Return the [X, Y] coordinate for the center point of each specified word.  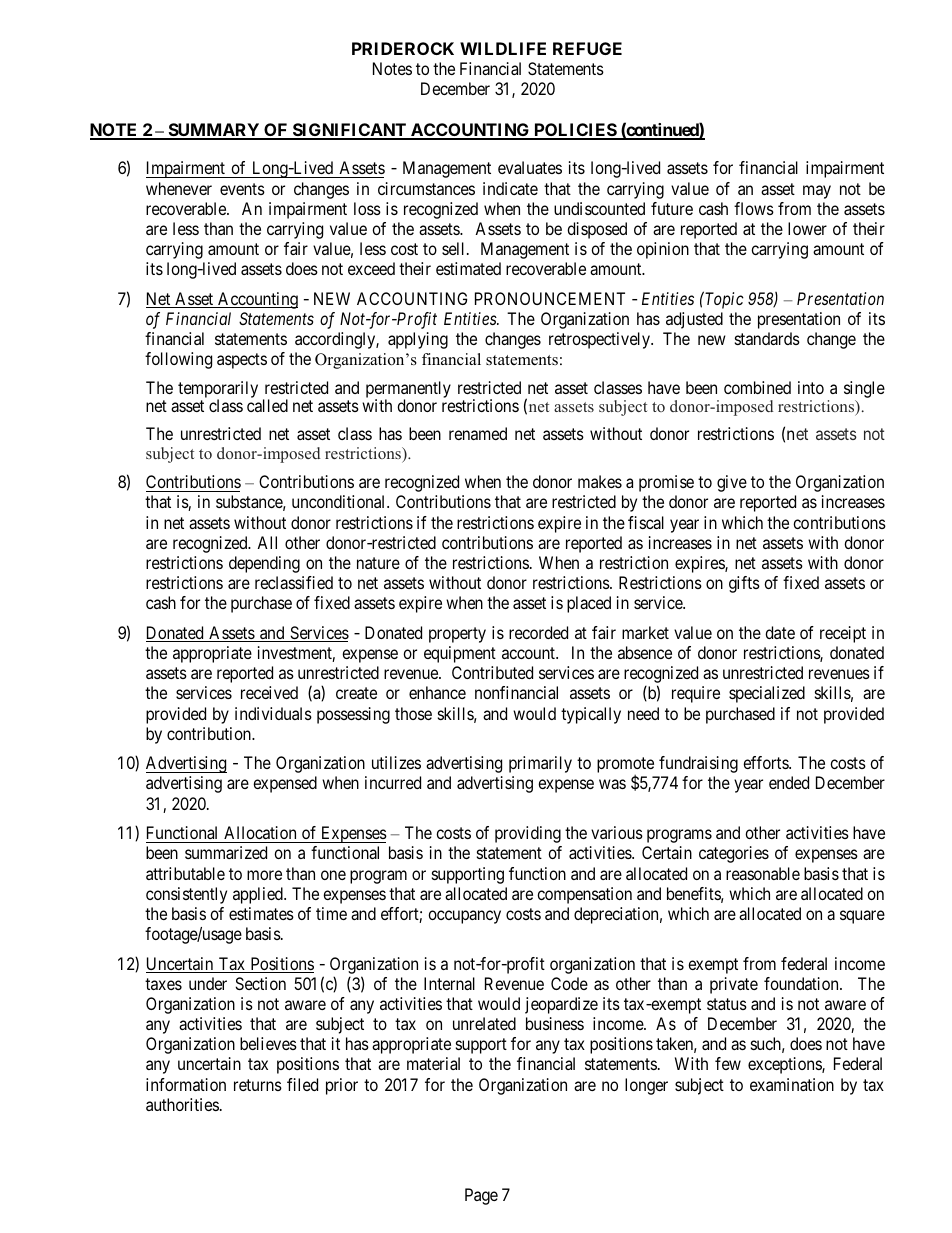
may [817, 192]
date [780, 632]
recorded [538, 632]
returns [258, 1085]
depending [264, 564]
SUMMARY [214, 131]
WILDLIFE [503, 48]
